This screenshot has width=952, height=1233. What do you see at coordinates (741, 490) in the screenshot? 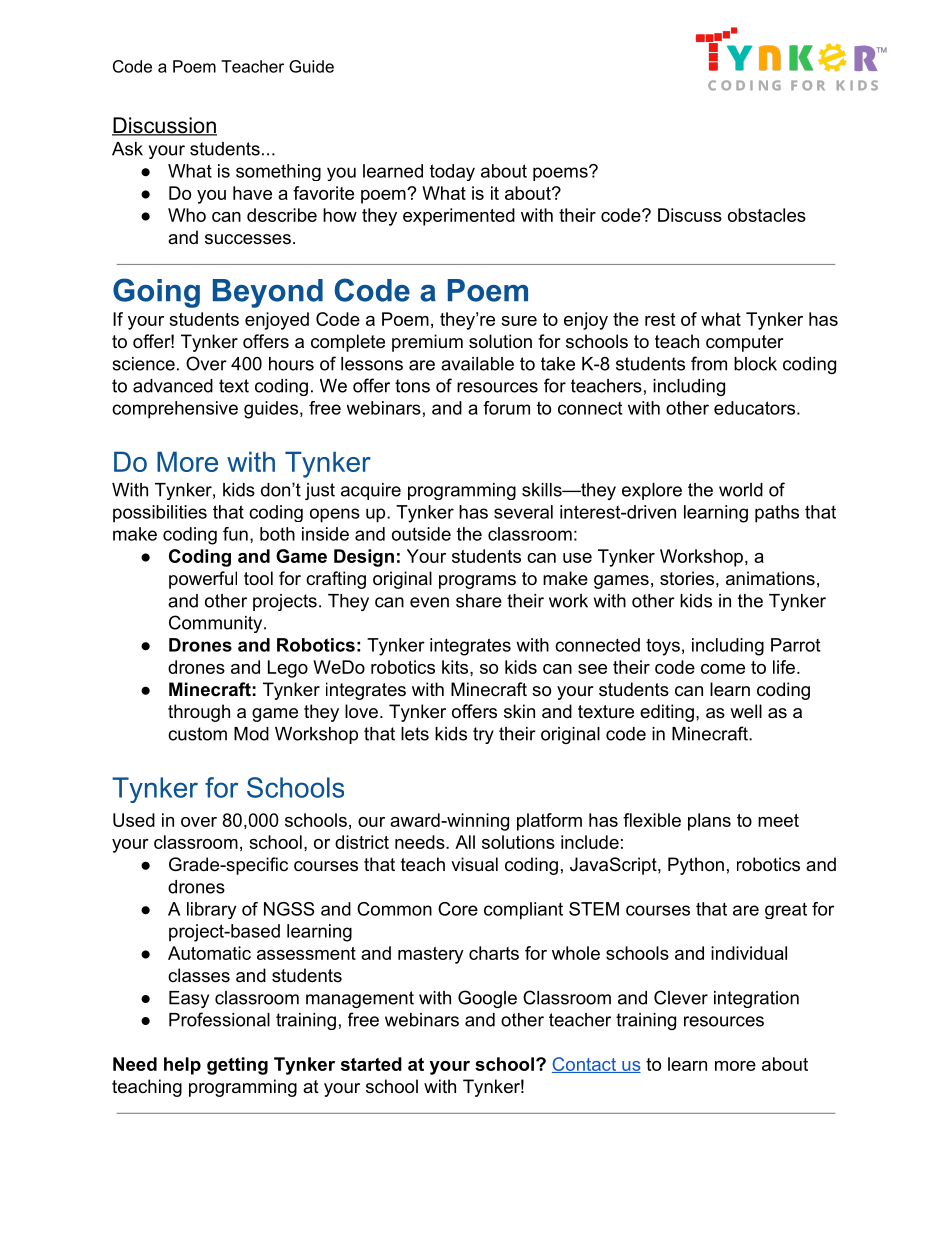
I see `world` at bounding box center [741, 490].
